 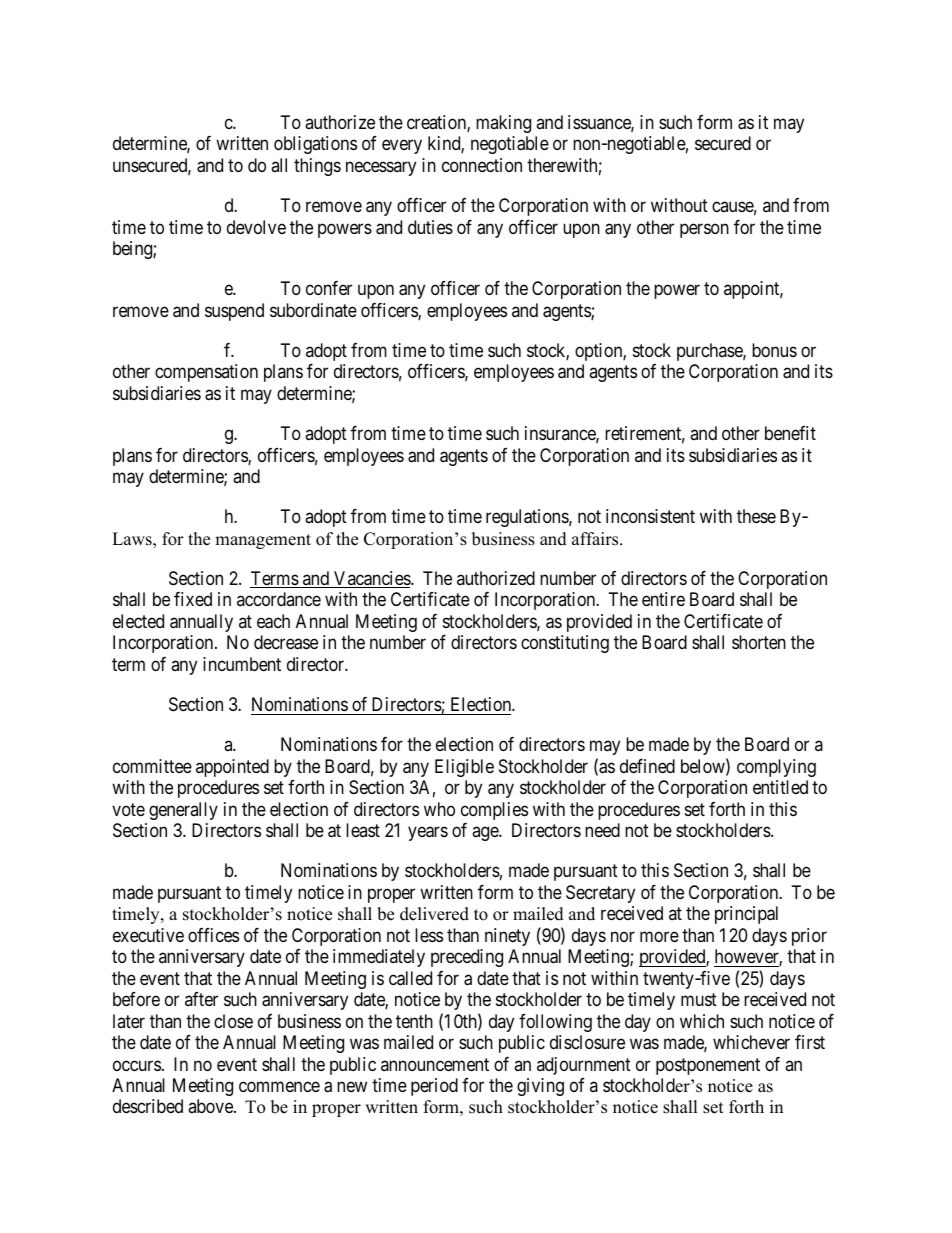 What do you see at coordinates (482, 165) in the screenshot?
I see `connection` at bounding box center [482, 165].
